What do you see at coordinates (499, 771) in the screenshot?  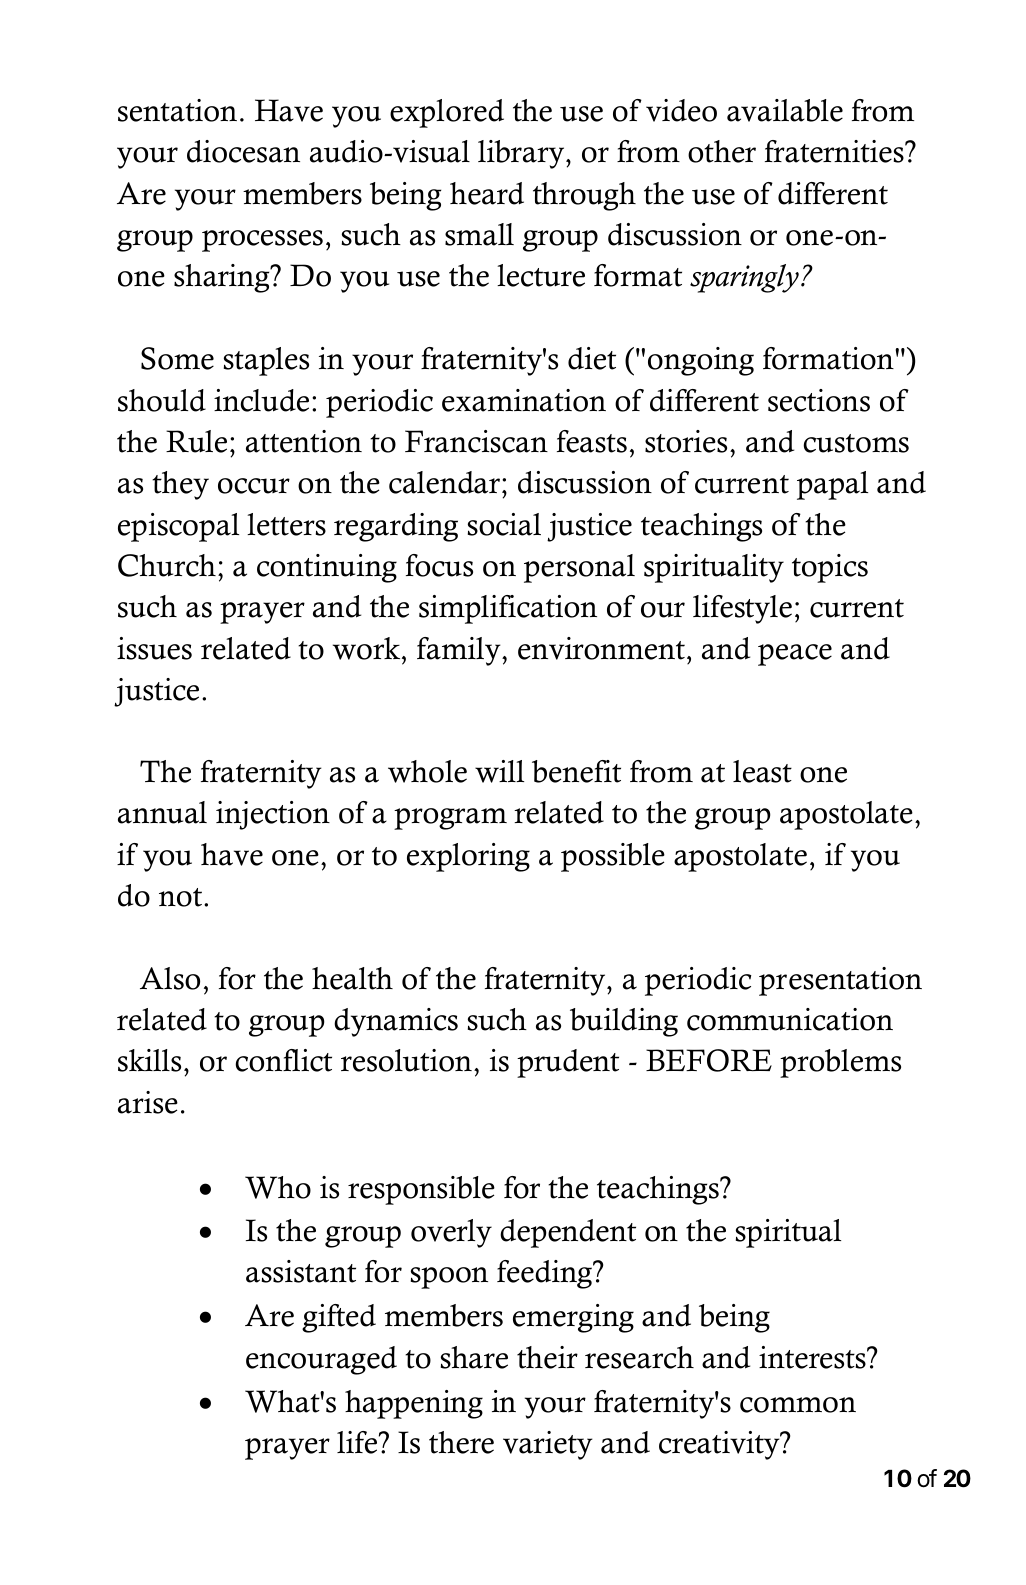 I see `will` at bounding box center [499, 771].
